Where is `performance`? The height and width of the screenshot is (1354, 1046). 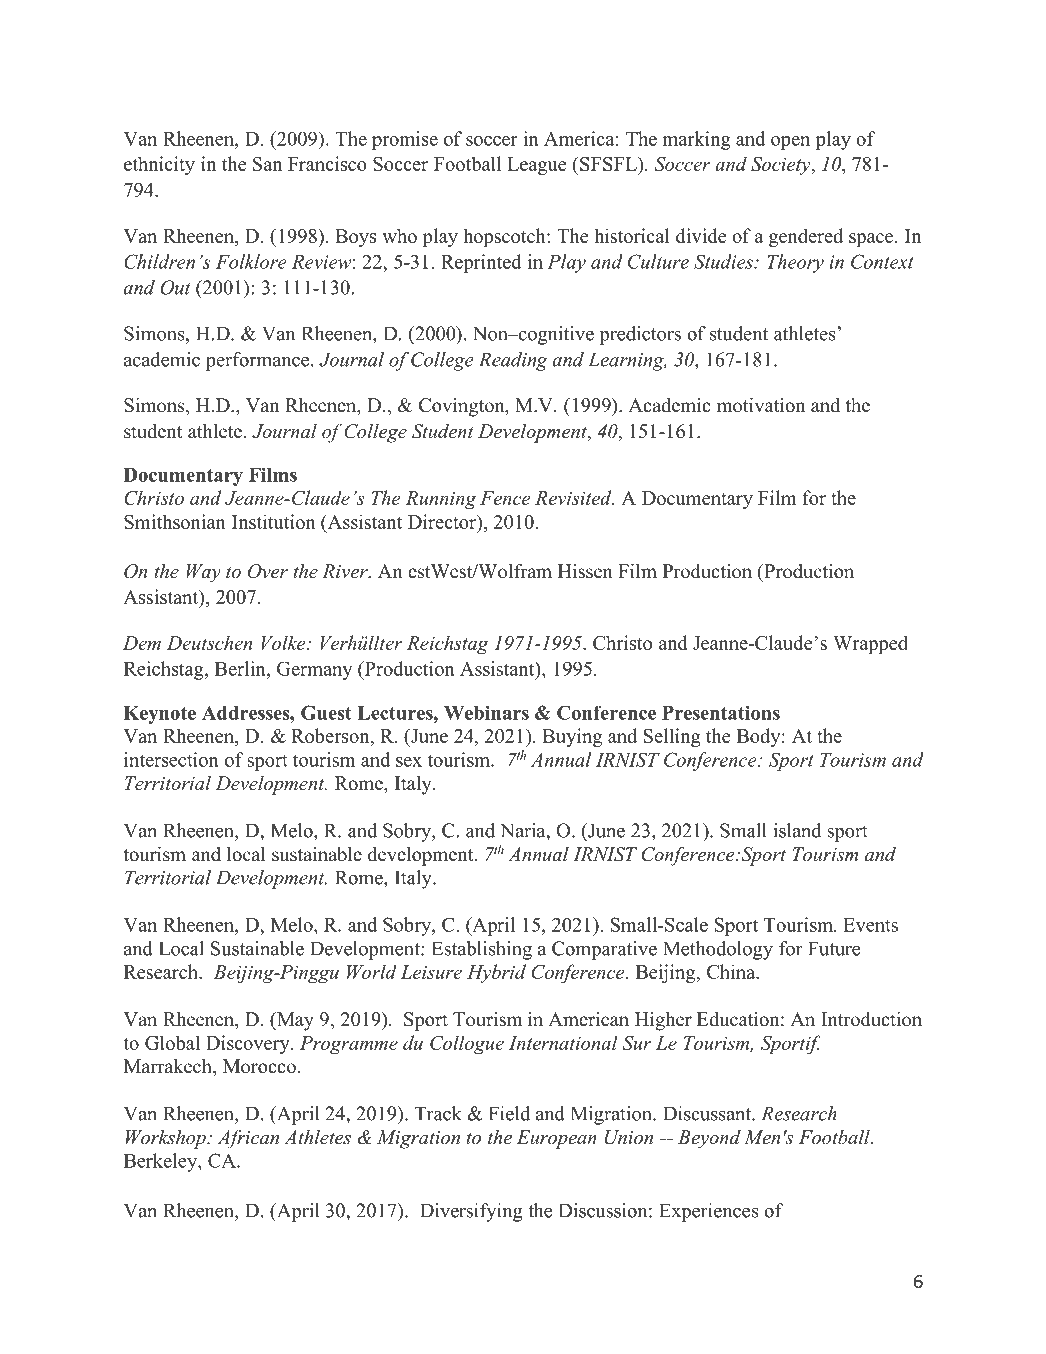 performance is located at coordinates (259, 361).
